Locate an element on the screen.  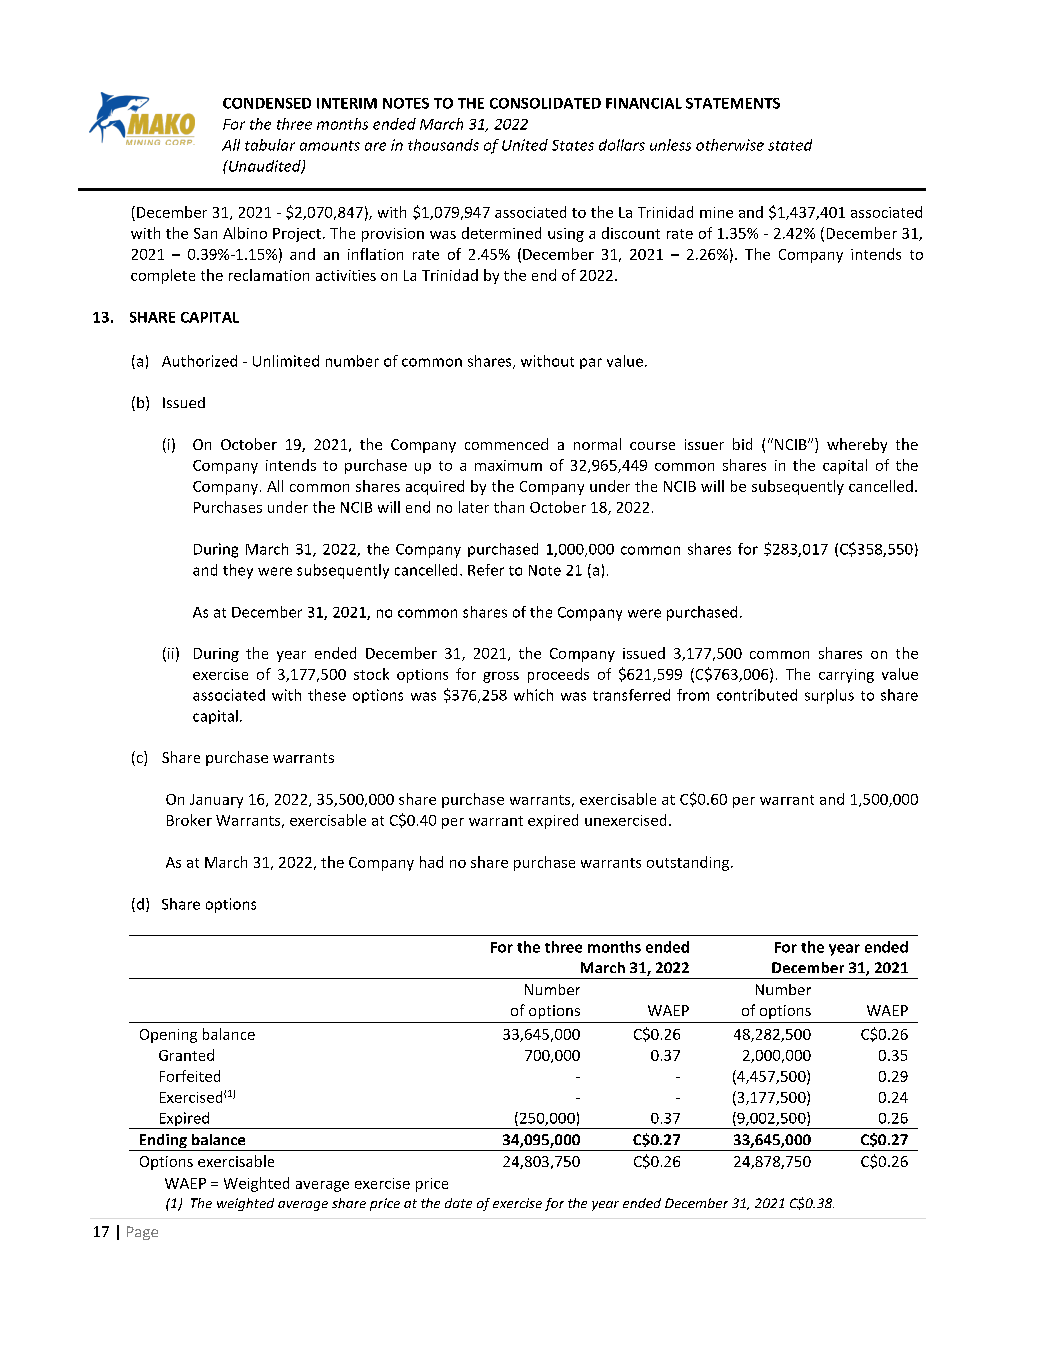
tabular is located at coordinates (270, 145).
